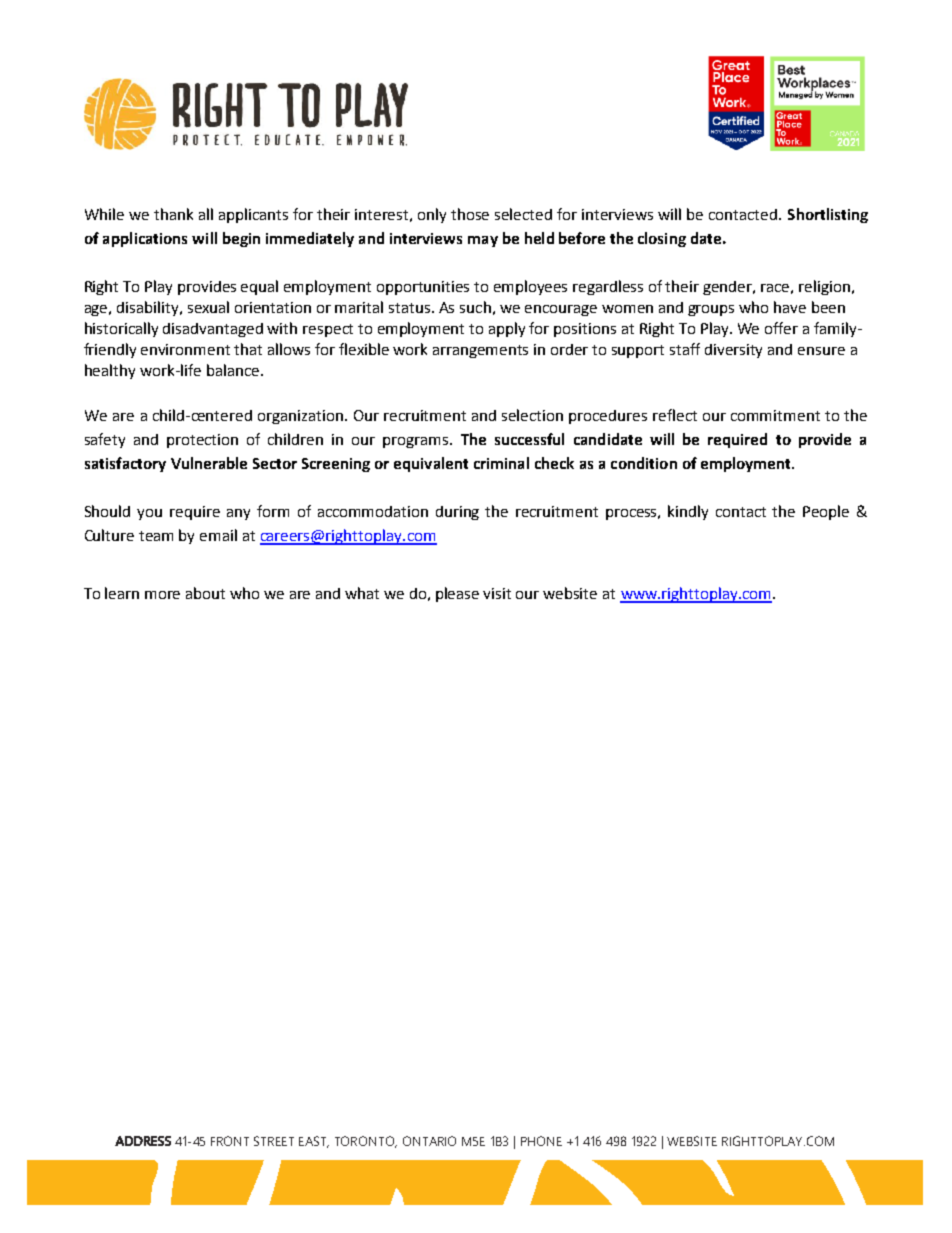 The height and width of the image is (1233, 952). What do you see at coordinates (688, 512) in the image?
I see `kindly` at bounding box center [688, 512].
